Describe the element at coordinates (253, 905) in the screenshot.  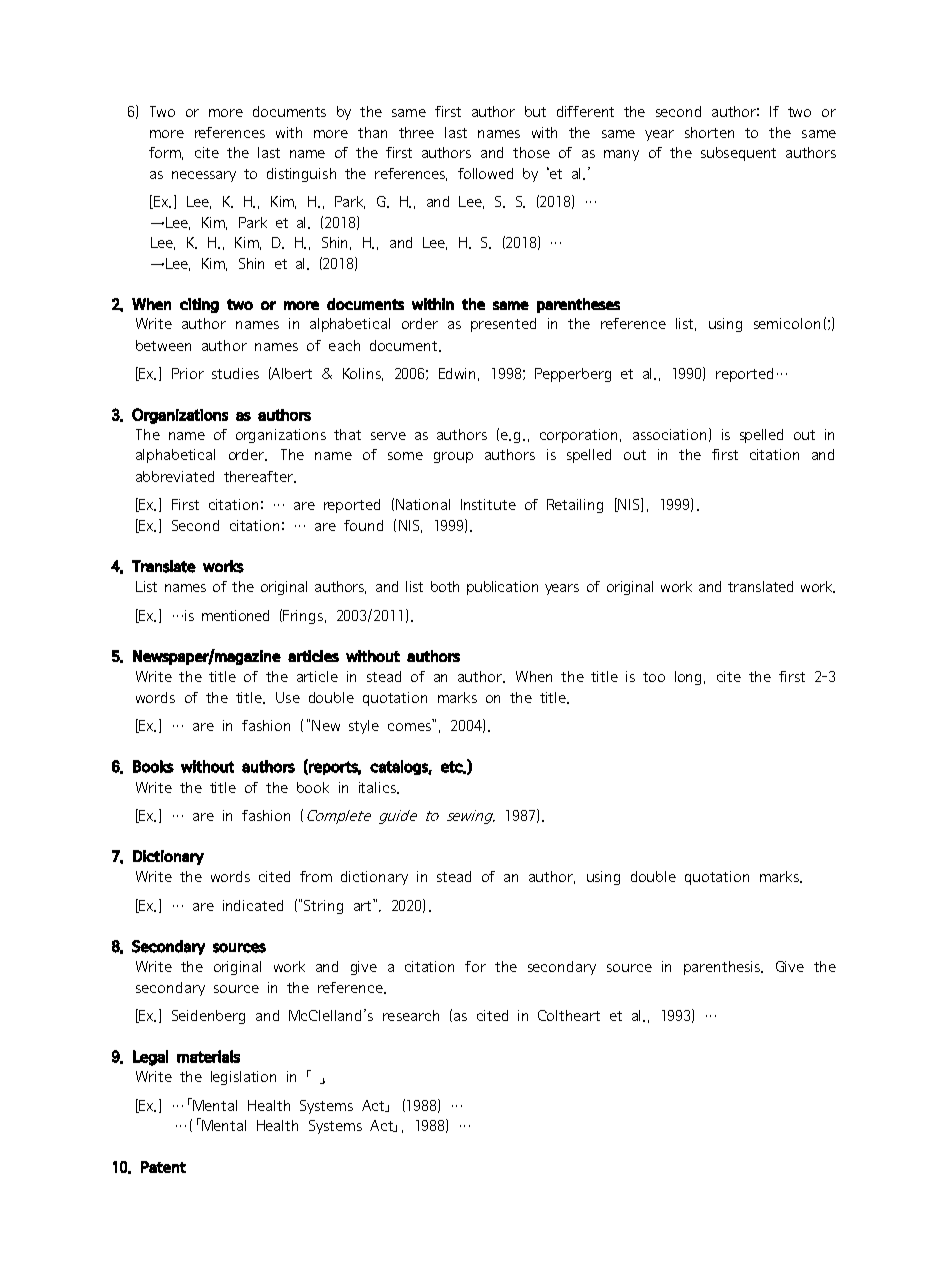
I see `indicated` at that location.
